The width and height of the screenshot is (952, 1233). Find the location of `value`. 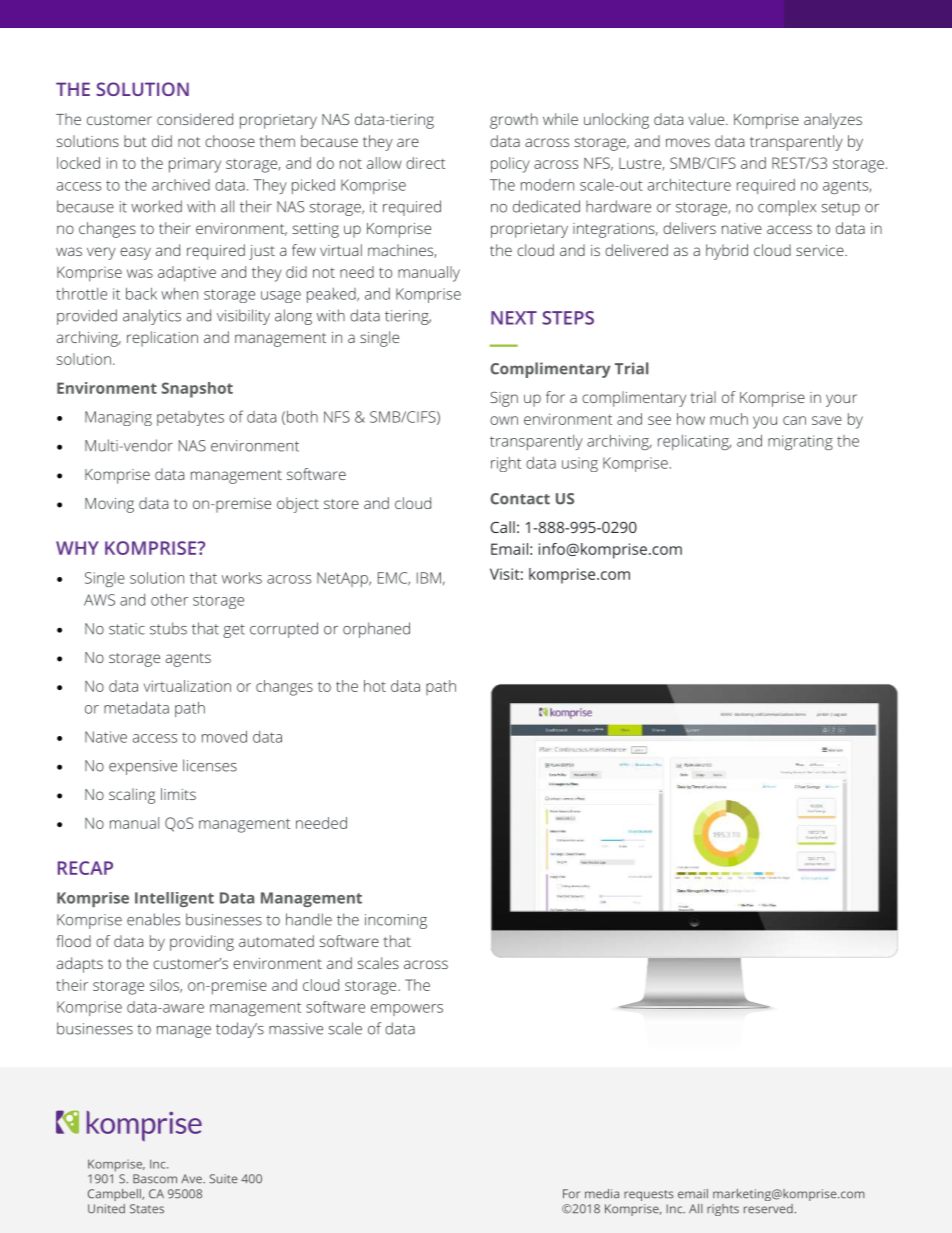

value is located at coordinates (708, 119).
